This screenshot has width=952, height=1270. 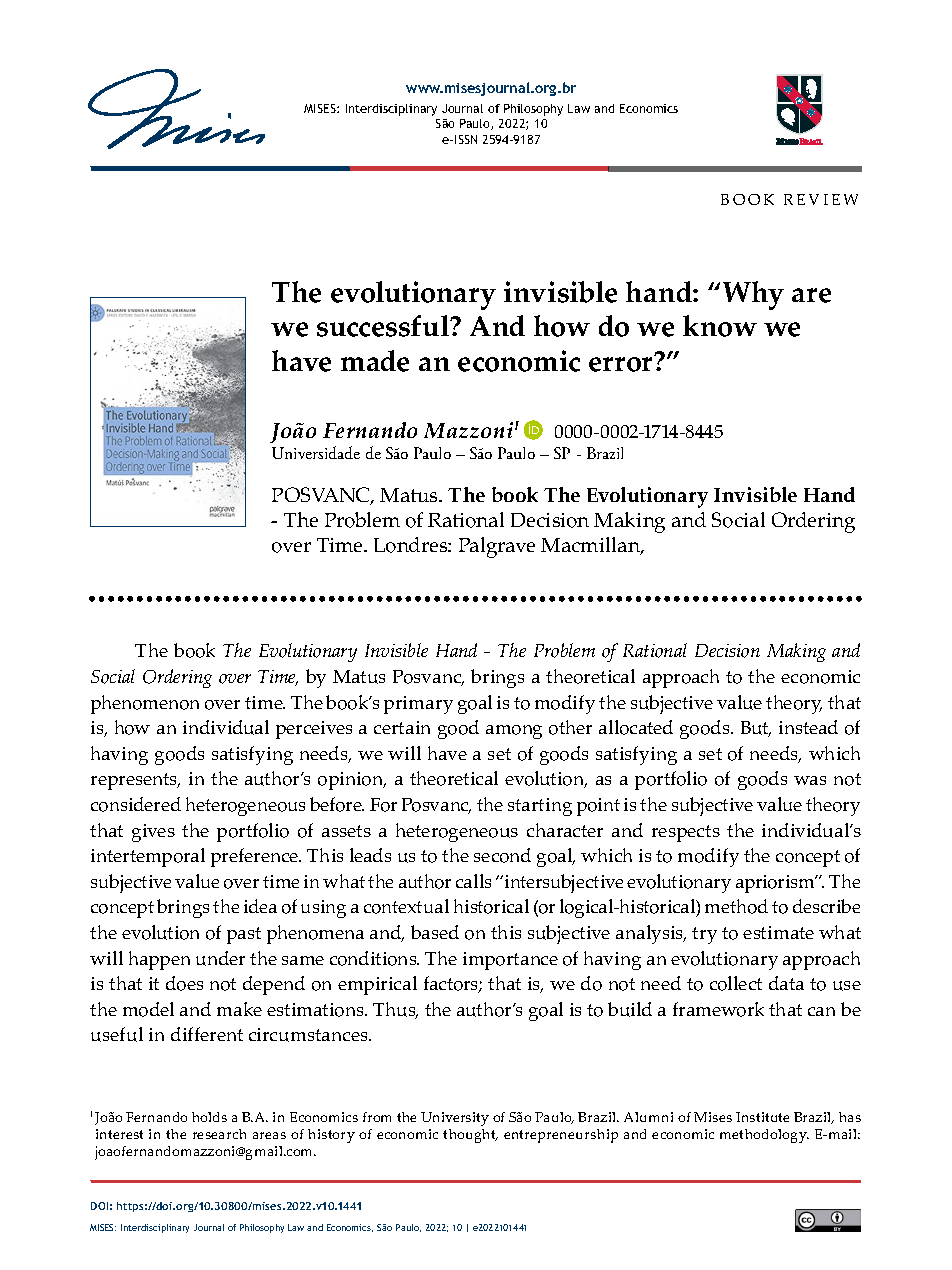 I want to click on REVIEW, so click(x=821, y=199).
